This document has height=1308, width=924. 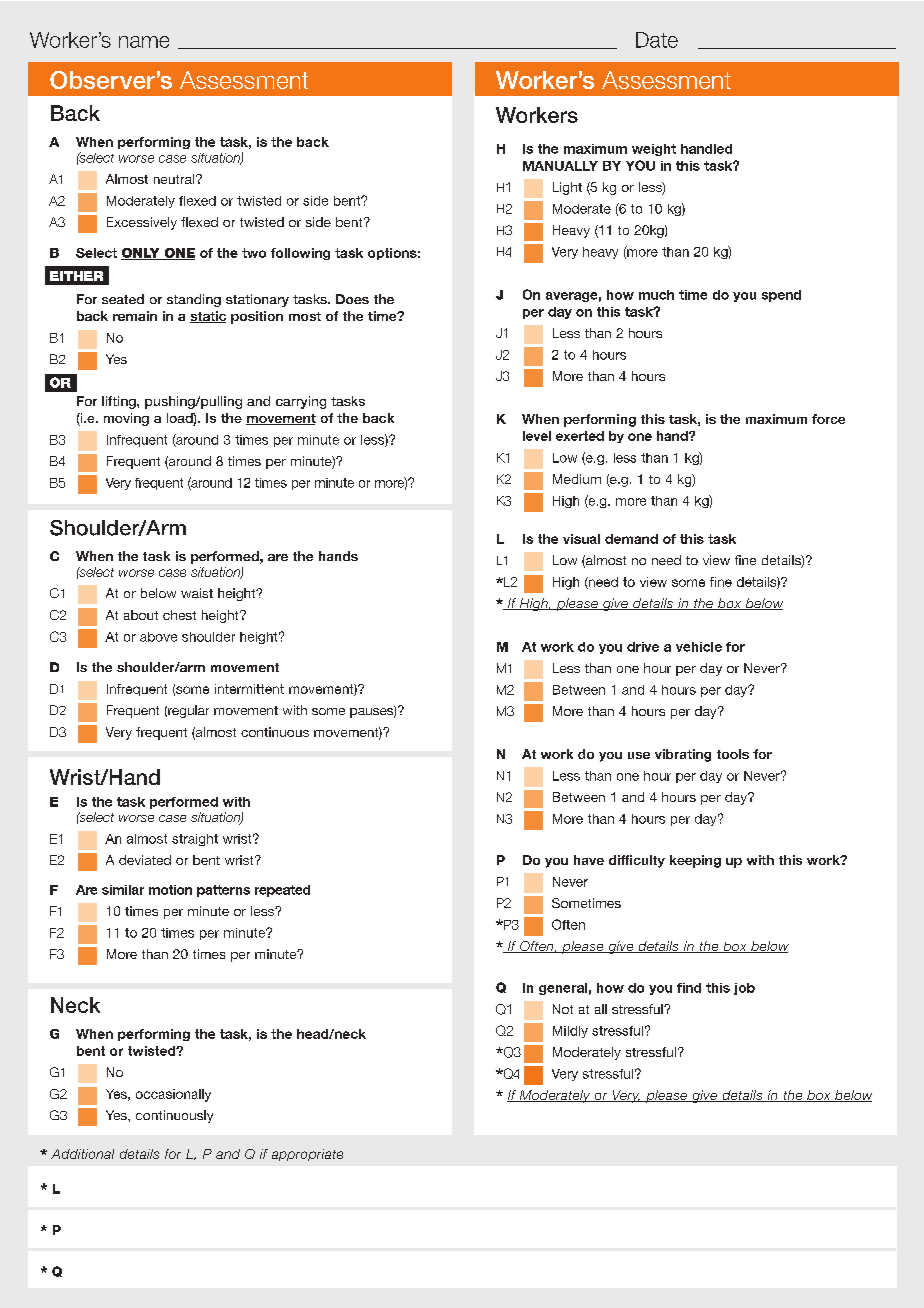 I want to click on Date, so click(x=657, y=40).
